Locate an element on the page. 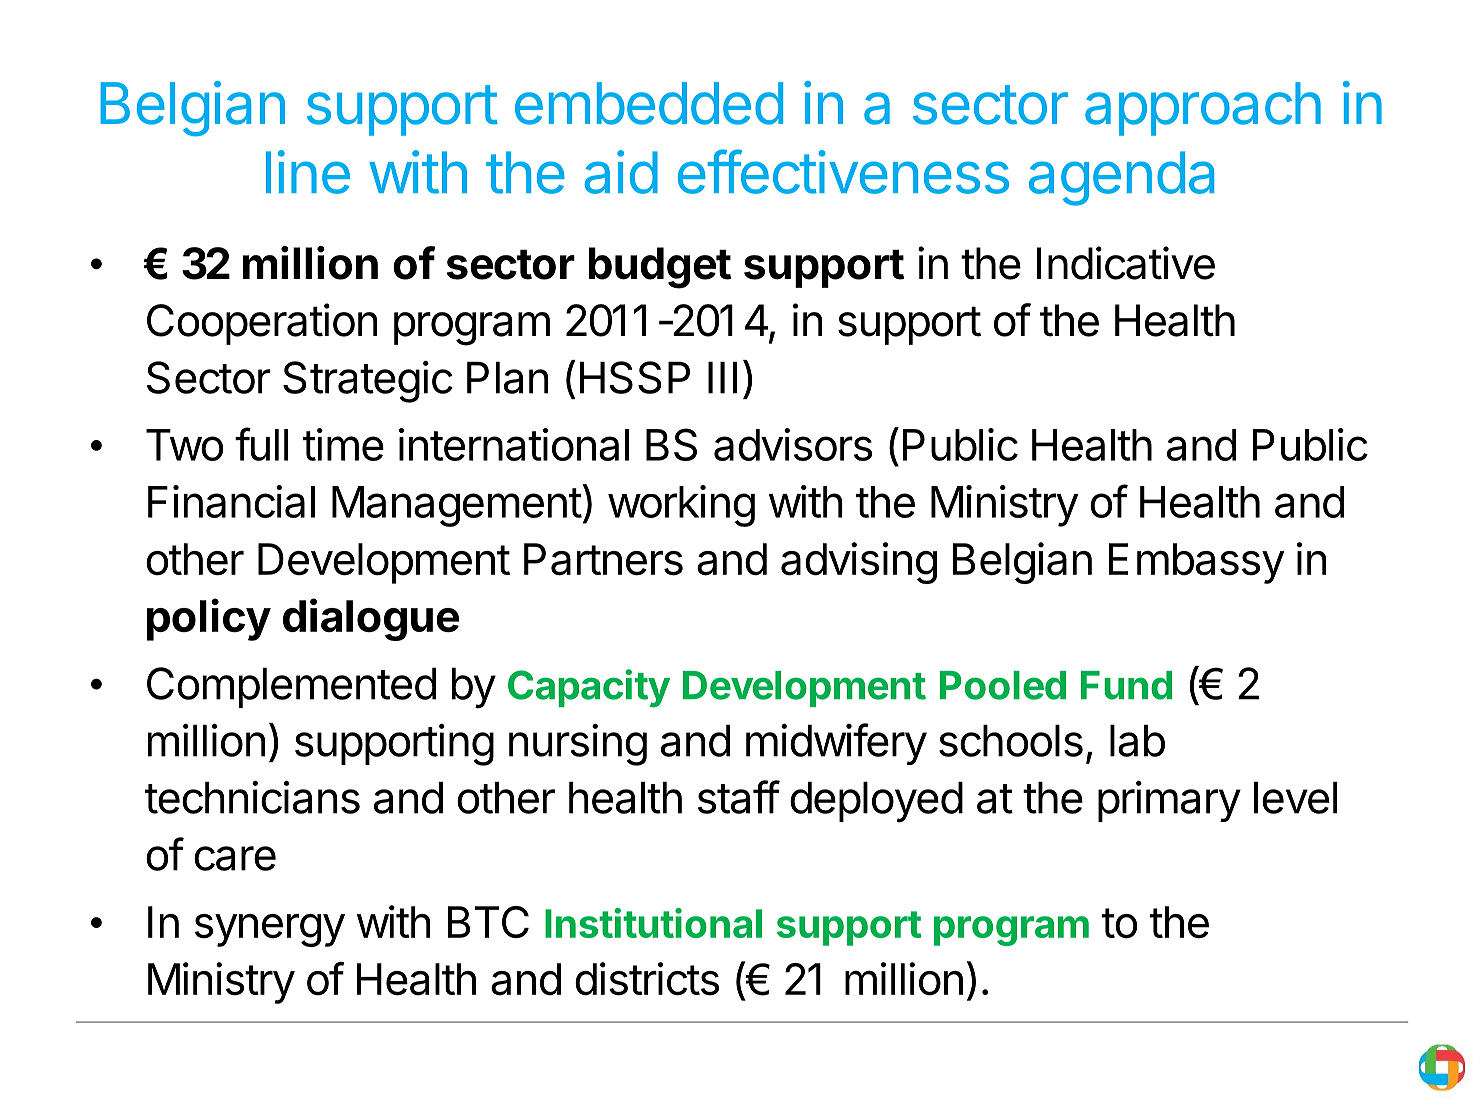 The width and height of the page is (1481, 1111). technicians is located at coordinates (252, 797).
